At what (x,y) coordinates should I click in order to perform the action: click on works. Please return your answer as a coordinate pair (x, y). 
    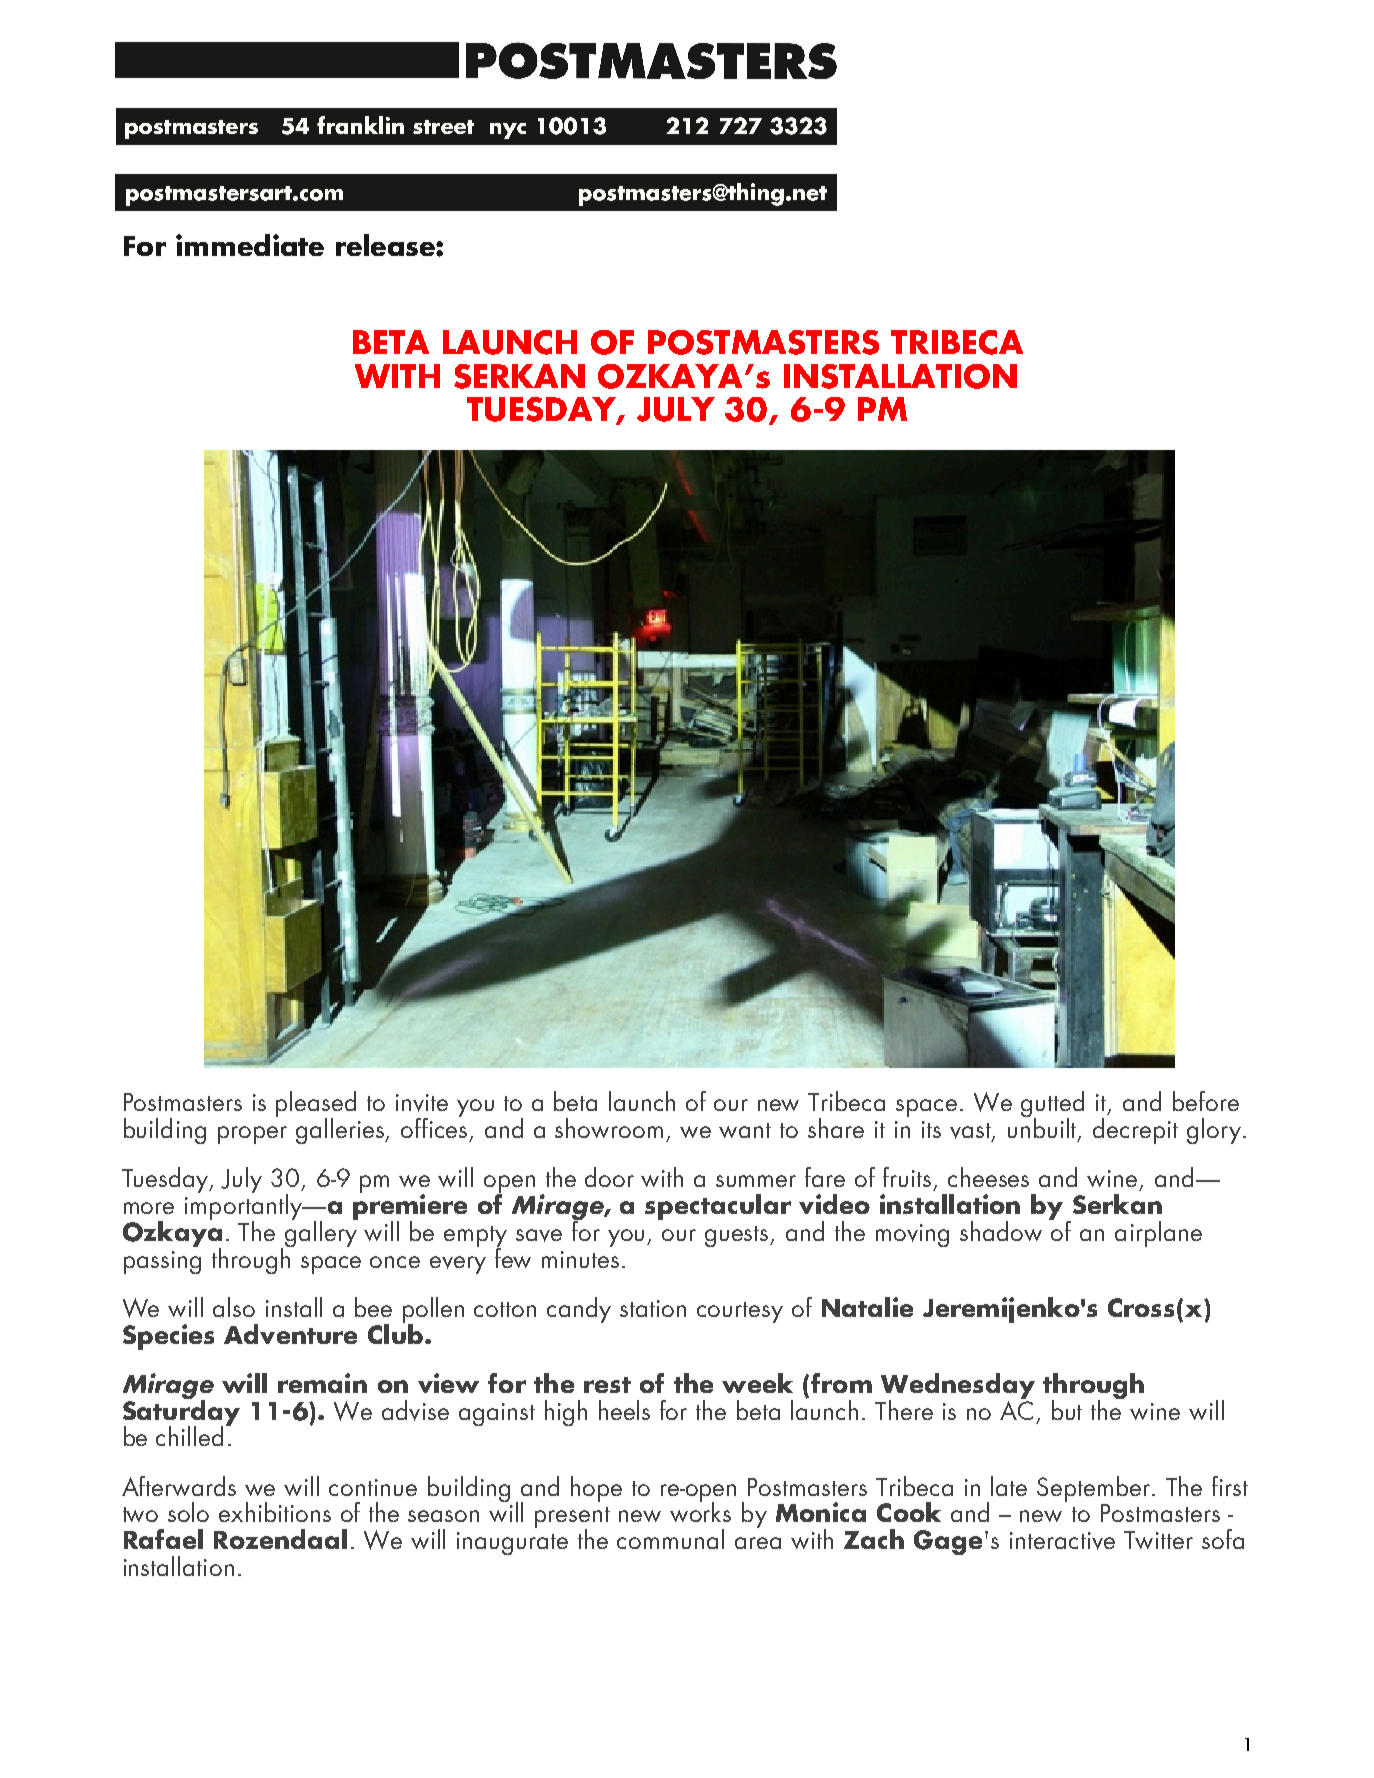
    Looking at the image, I should click on (700, 1510).
